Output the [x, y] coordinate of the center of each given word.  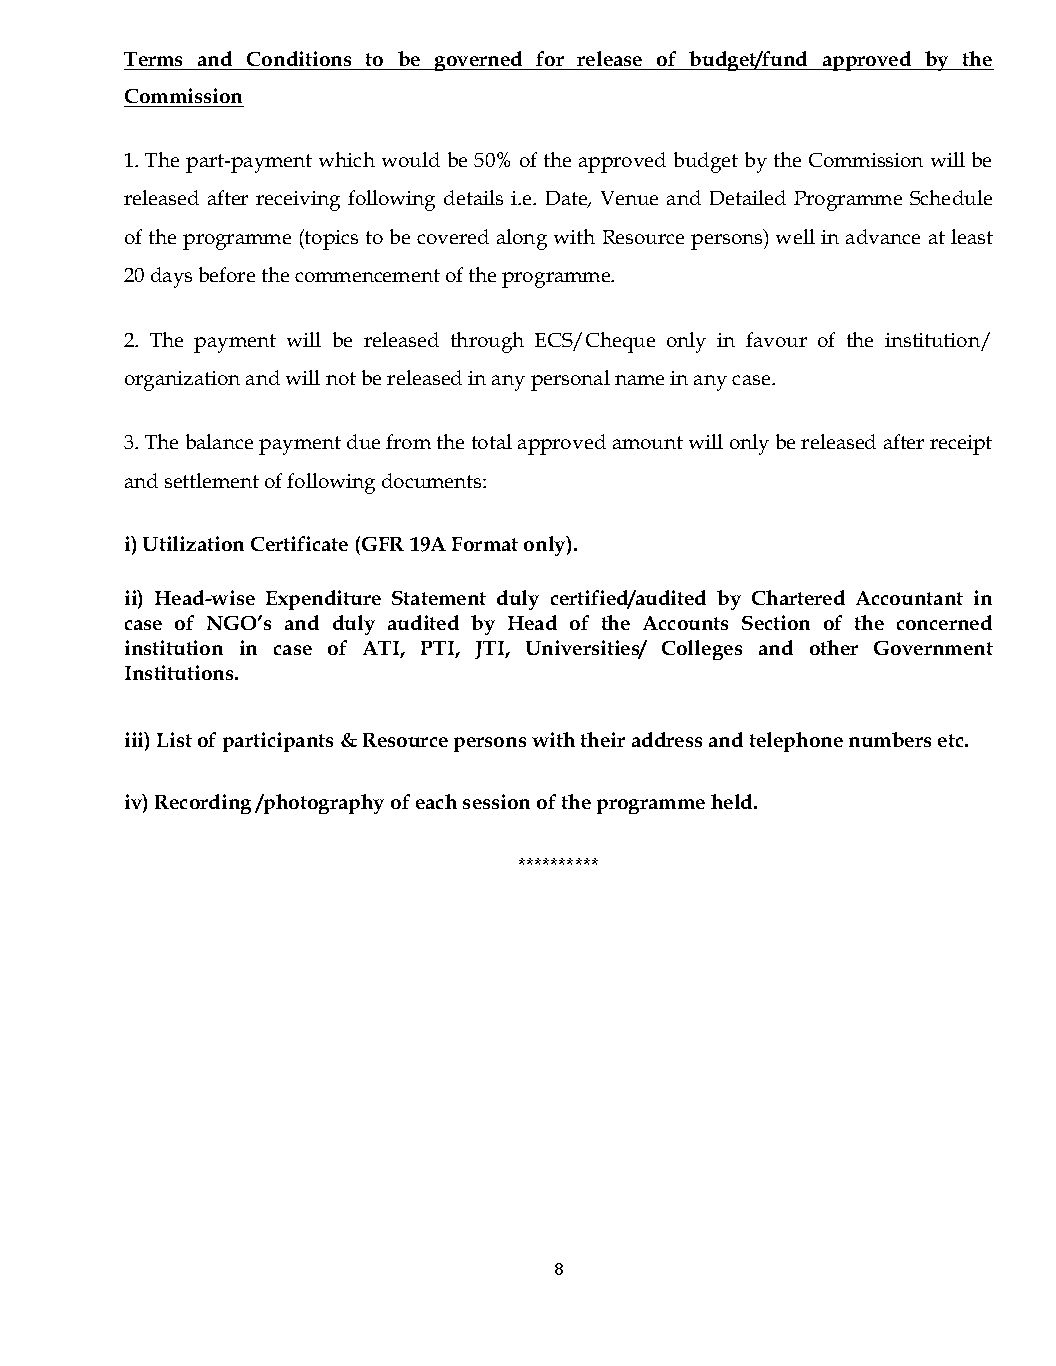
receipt [961, 445]
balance [219, 441]
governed [479, 61]
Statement [439, 598]
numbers [890, 739]
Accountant [909, 598]
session [496, 801]
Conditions [299, 58]
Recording [203, 804]
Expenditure [323, 600]
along [522, 239]
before [227, 274]
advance [883, 236]
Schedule [951, 197]
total [492, 441]
